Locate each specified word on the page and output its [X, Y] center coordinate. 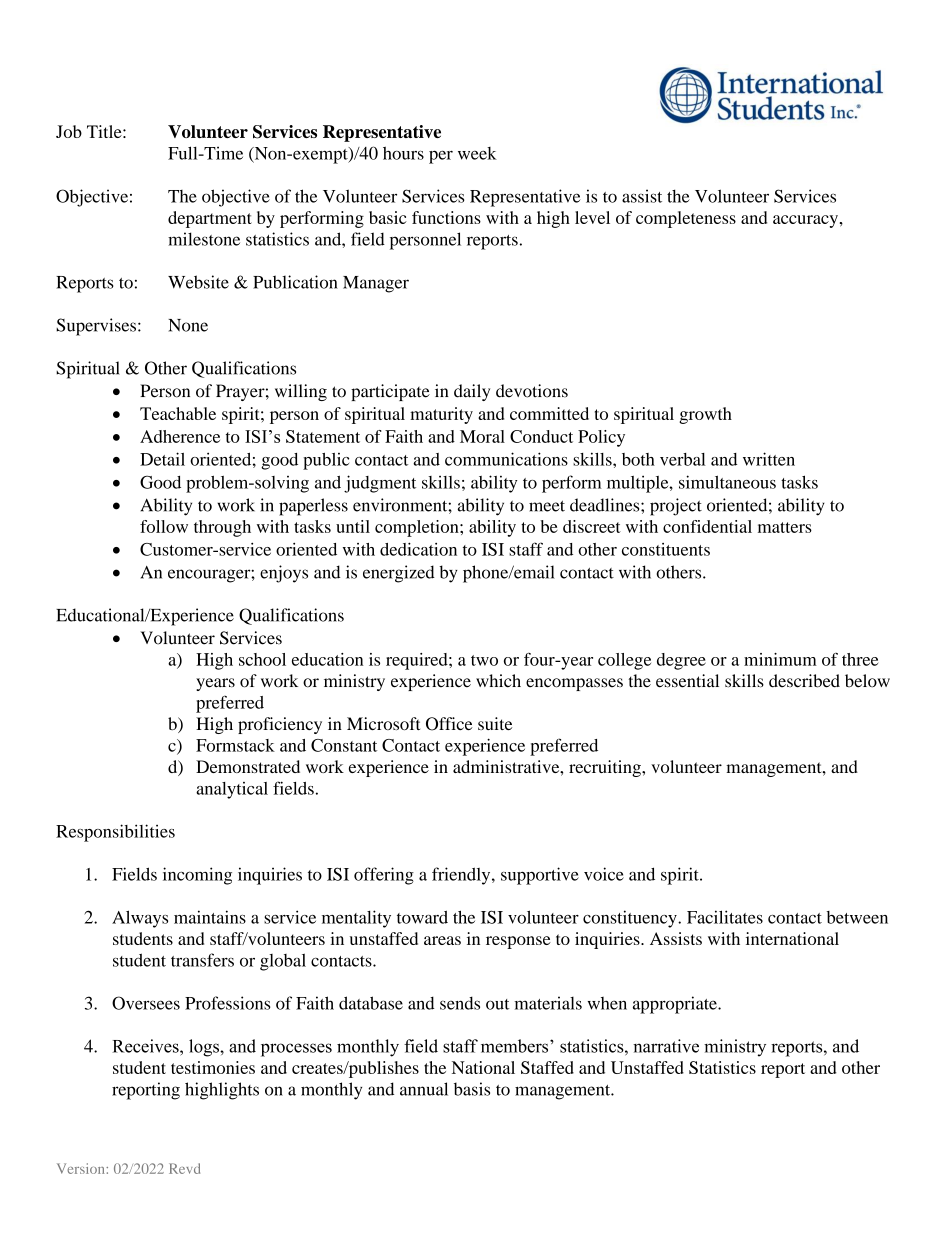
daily [472, 392]
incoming [197, 876]
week [477, 153]
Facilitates [725, 917]
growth [705, 415]
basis [472, 1089]
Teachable [178, 413]
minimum [780, 659]
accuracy [805, 221]
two [484, 660]
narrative [666, 1046]
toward [422, 917]
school [262, 659]
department [210, 219]
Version [82, 1168]
